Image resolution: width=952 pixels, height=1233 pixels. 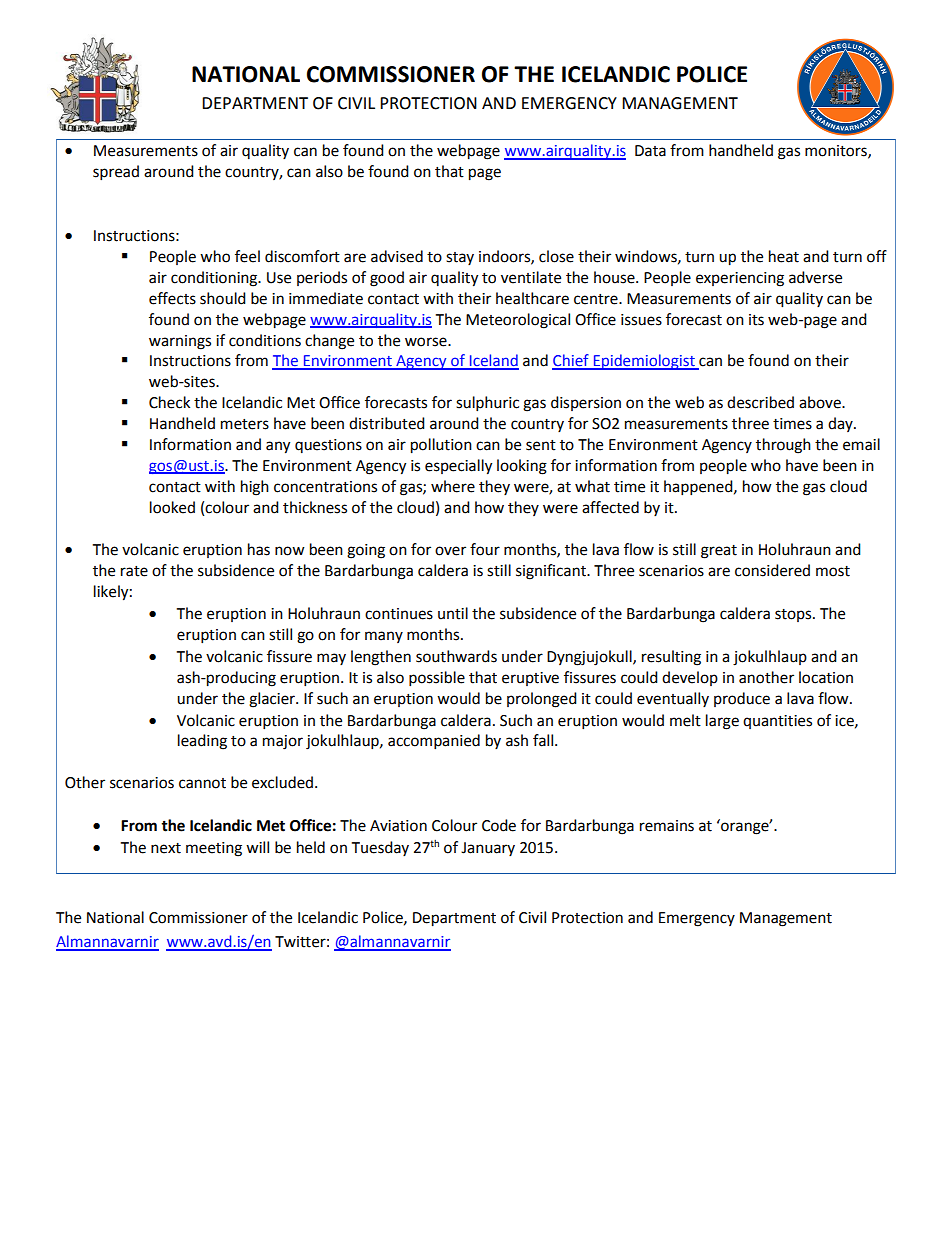 What do you see at coordinates (453, 486) in the page?
I see `where` at bounding box center [453, 486].
